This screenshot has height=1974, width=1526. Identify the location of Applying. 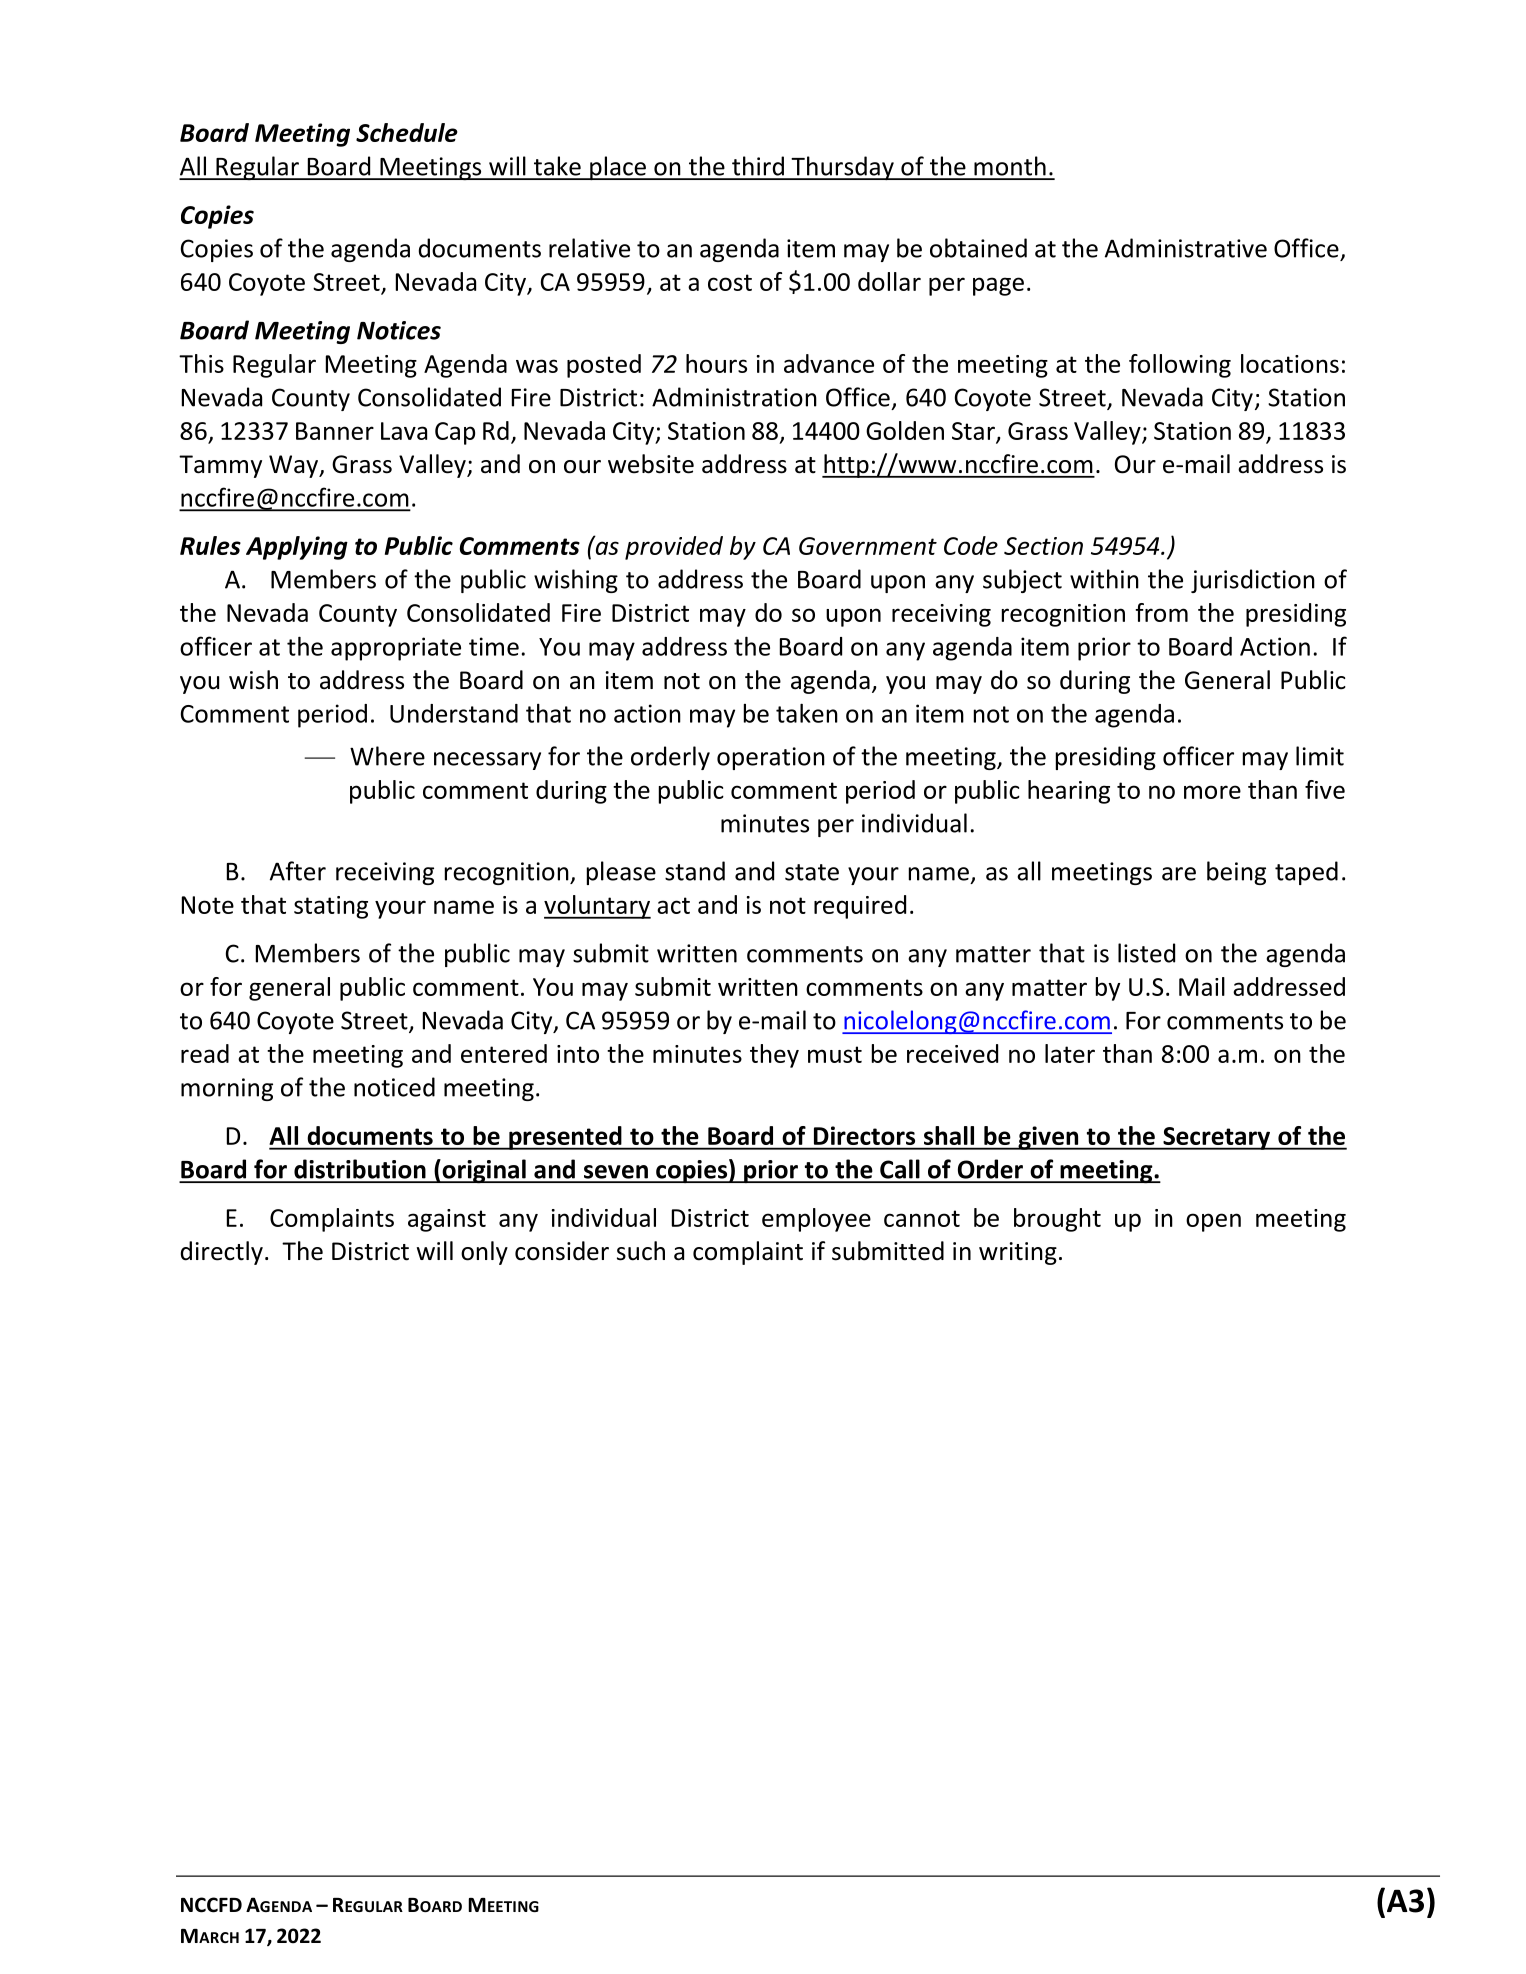
(297, 548).
